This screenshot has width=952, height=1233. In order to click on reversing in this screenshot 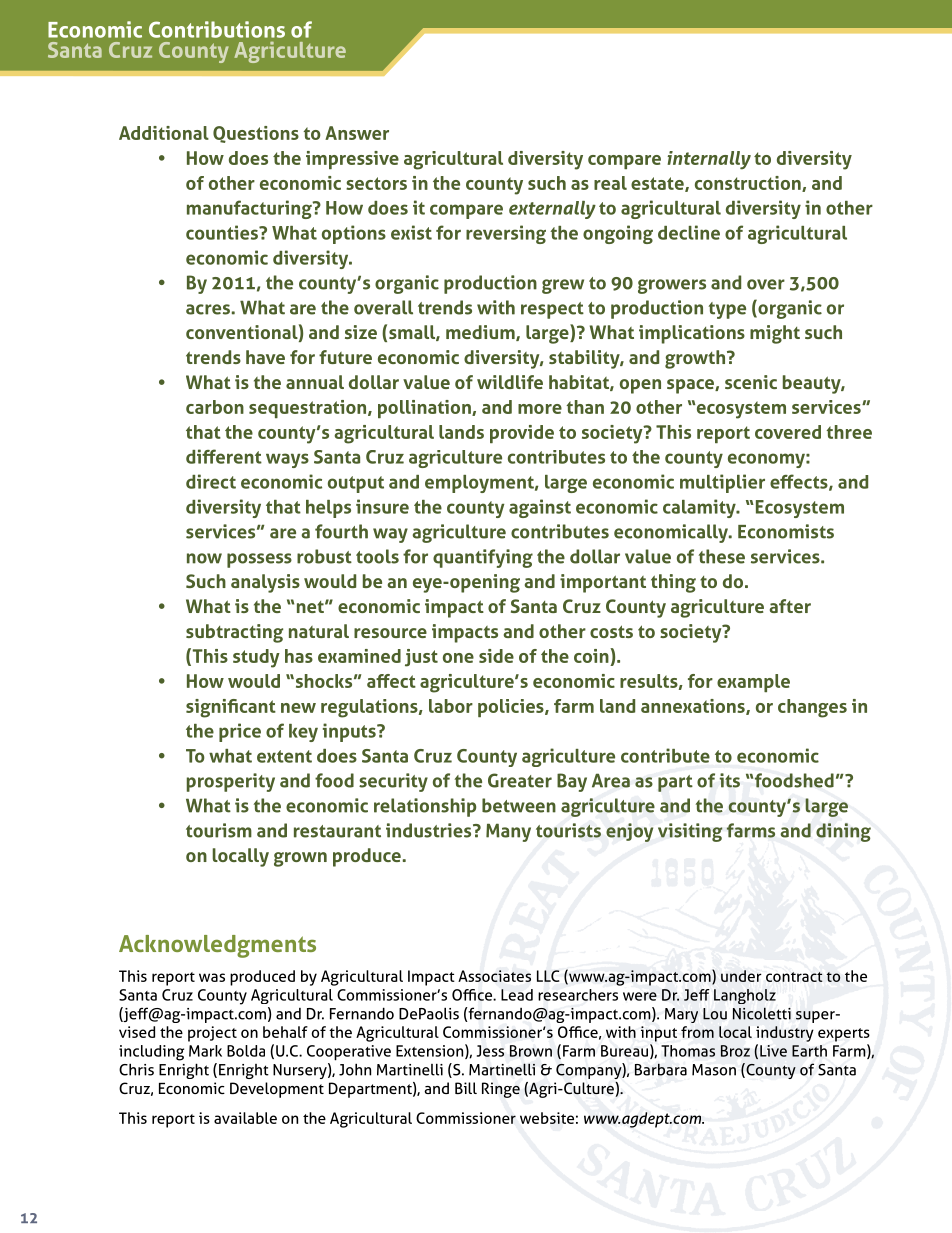, I will do `click(506, 234)`.
